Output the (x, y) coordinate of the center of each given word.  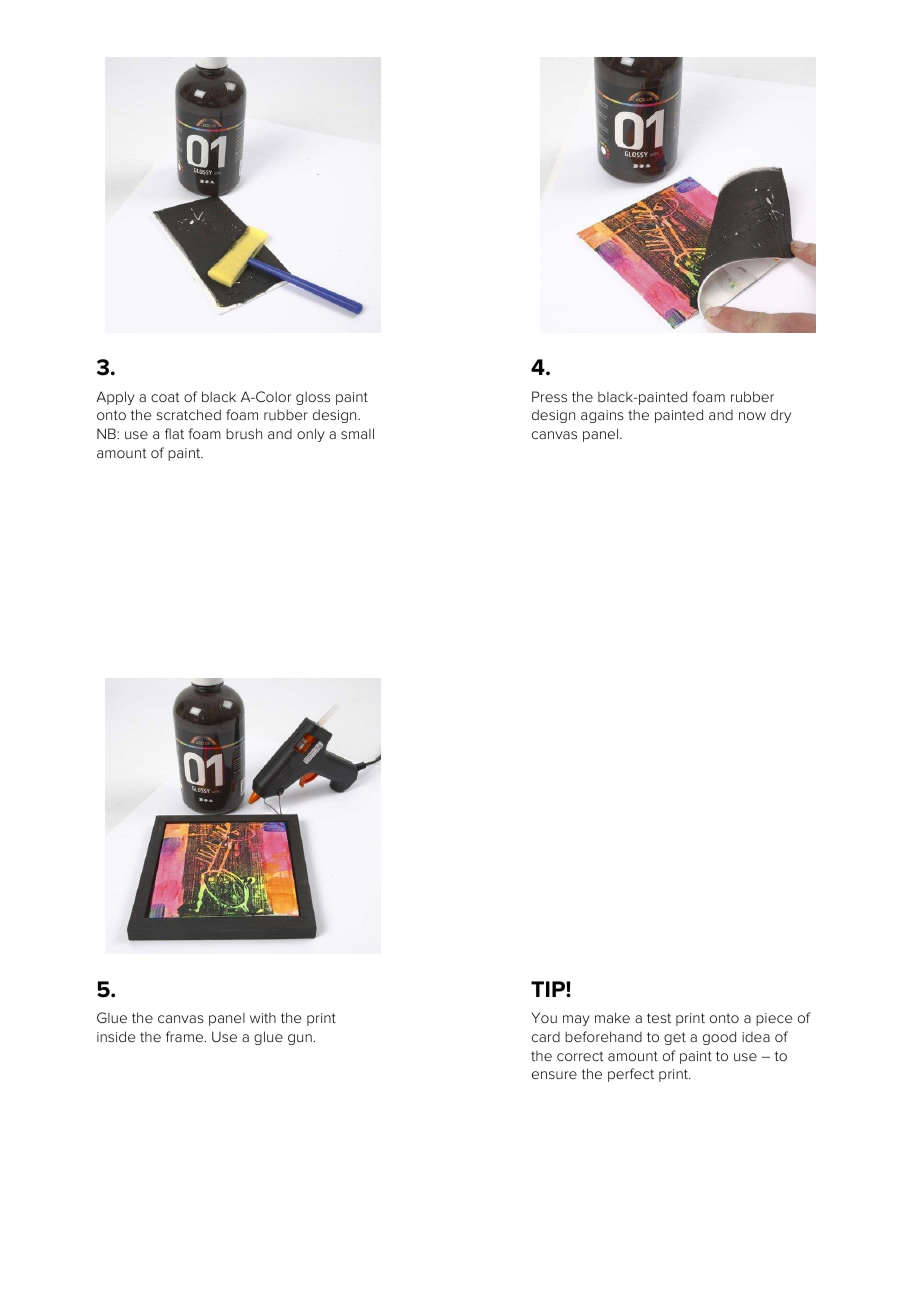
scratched (188, 414)
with (263, 1018)
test (659, 1018)
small (357, 433)
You (544, 1017)
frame (184, 1036)
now (752, 416)
